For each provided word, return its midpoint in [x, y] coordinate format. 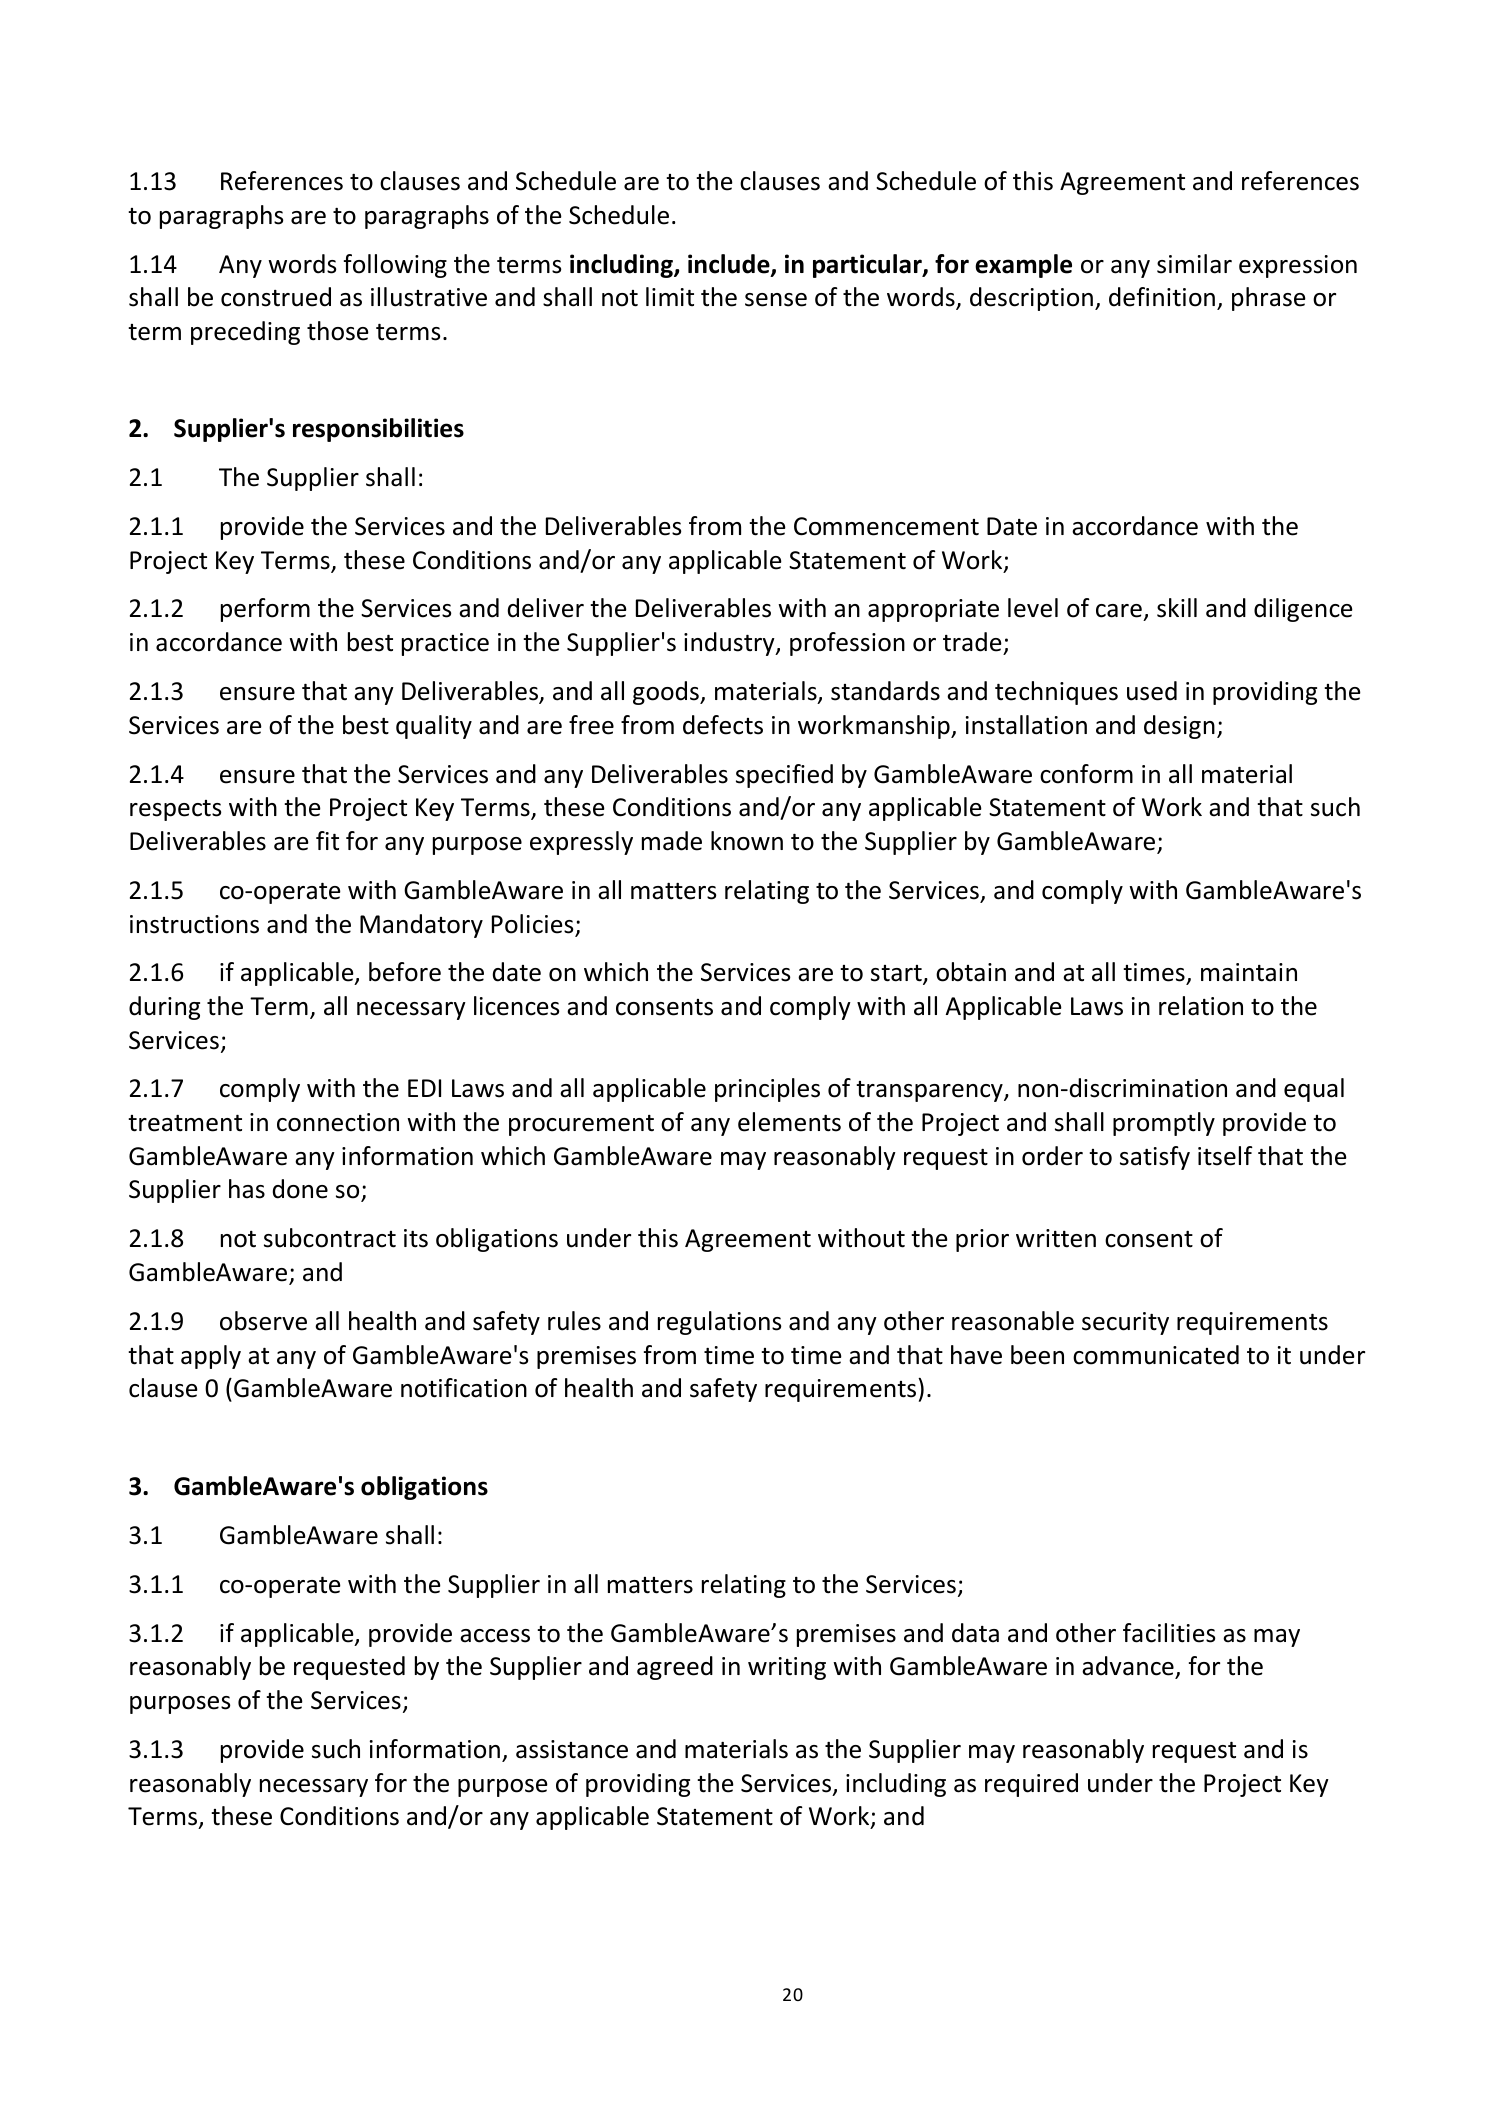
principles [767, 1090]
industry [730, 644]
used [1152, 691]
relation [1201, 1006]
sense [776, 300]
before [405, 972]
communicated [1156, 1355]
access [495, 1636]
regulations [719, 1323]
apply [211, 1357]
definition [1162, 297]
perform [265, 610]
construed [276, 297]
